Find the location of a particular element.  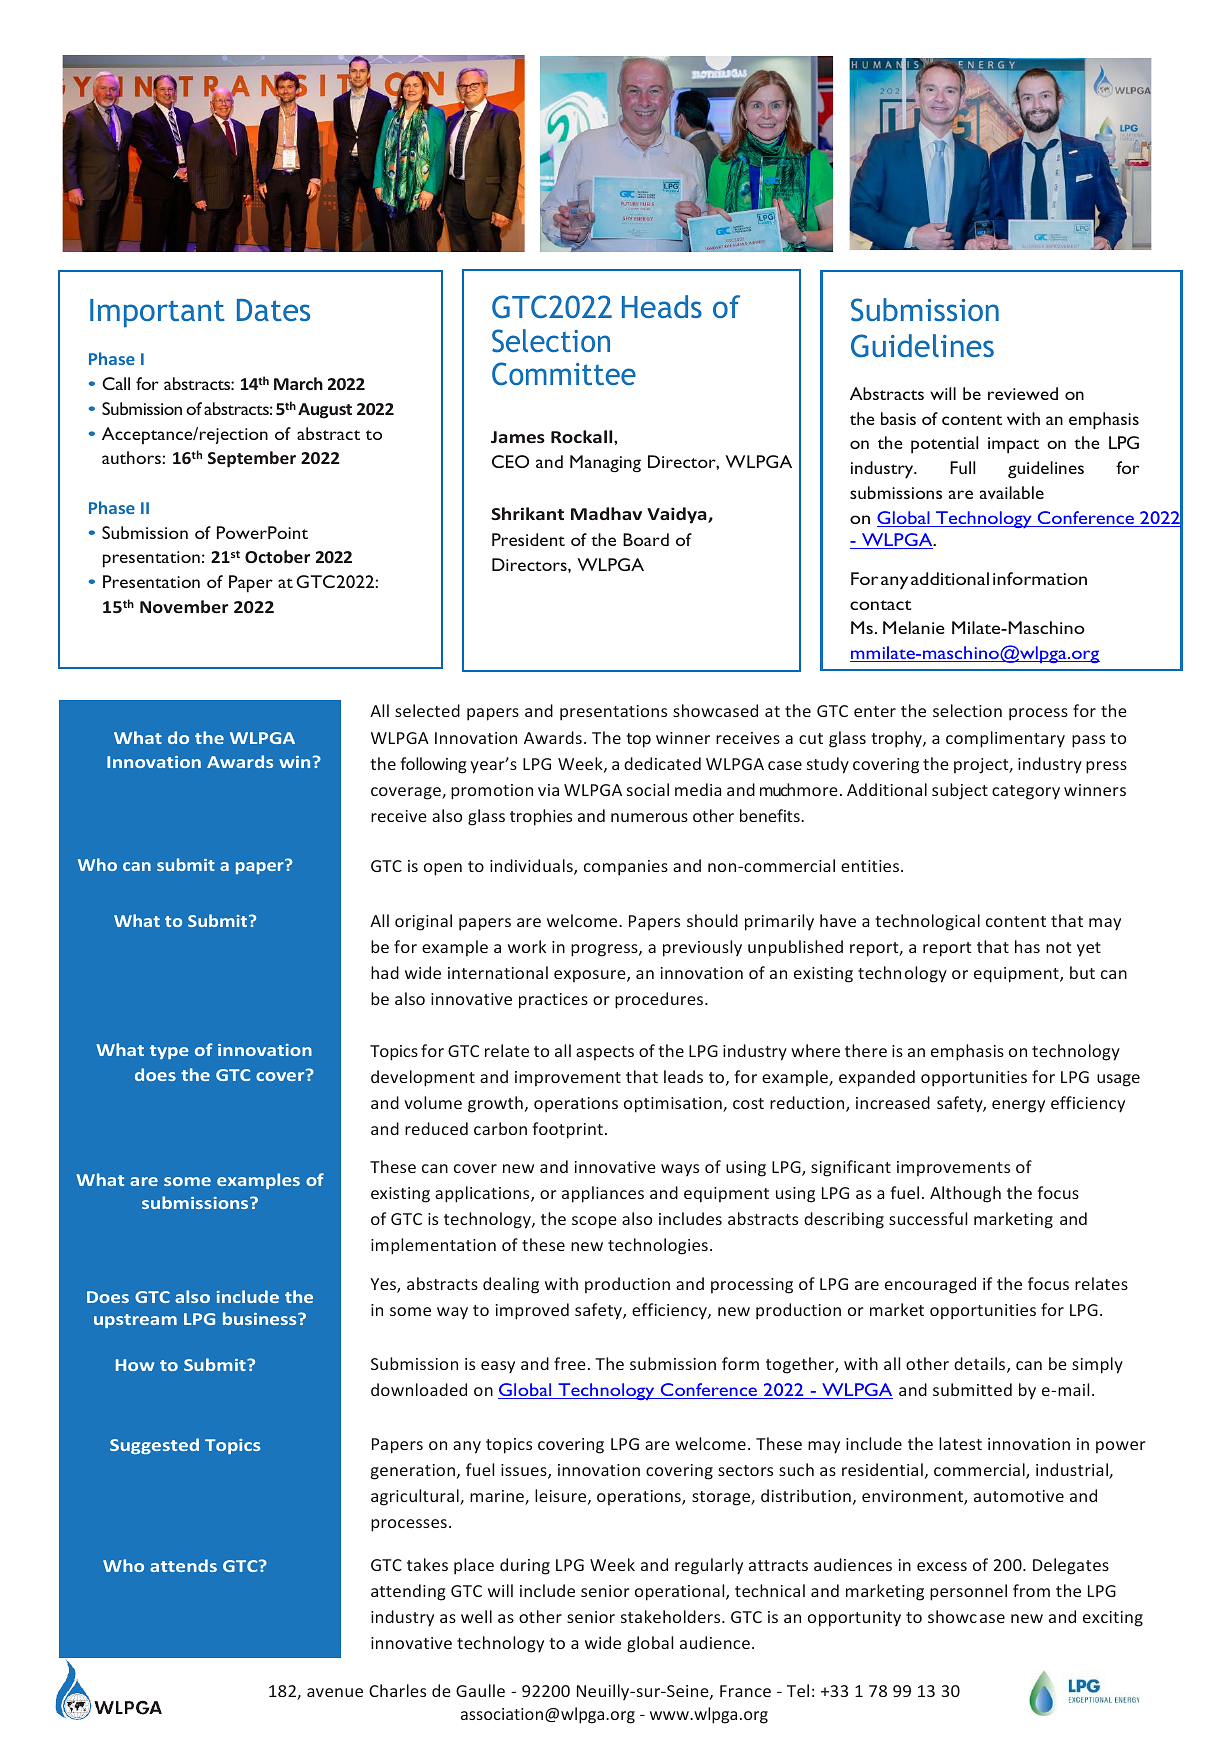

Committee is located at coordinates (564, 373).
